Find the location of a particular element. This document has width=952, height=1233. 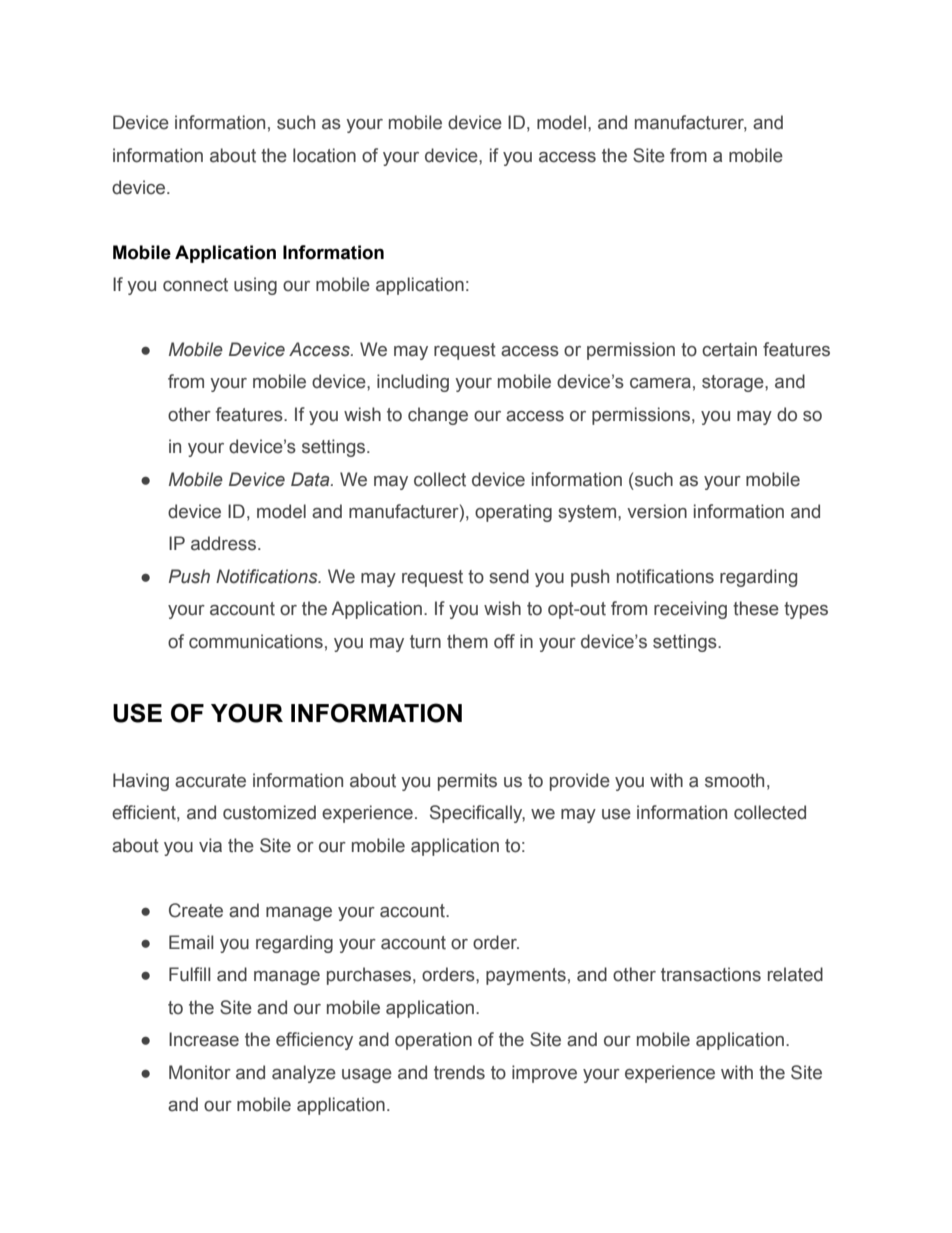

smooth is located at coordinates (734, 780).
